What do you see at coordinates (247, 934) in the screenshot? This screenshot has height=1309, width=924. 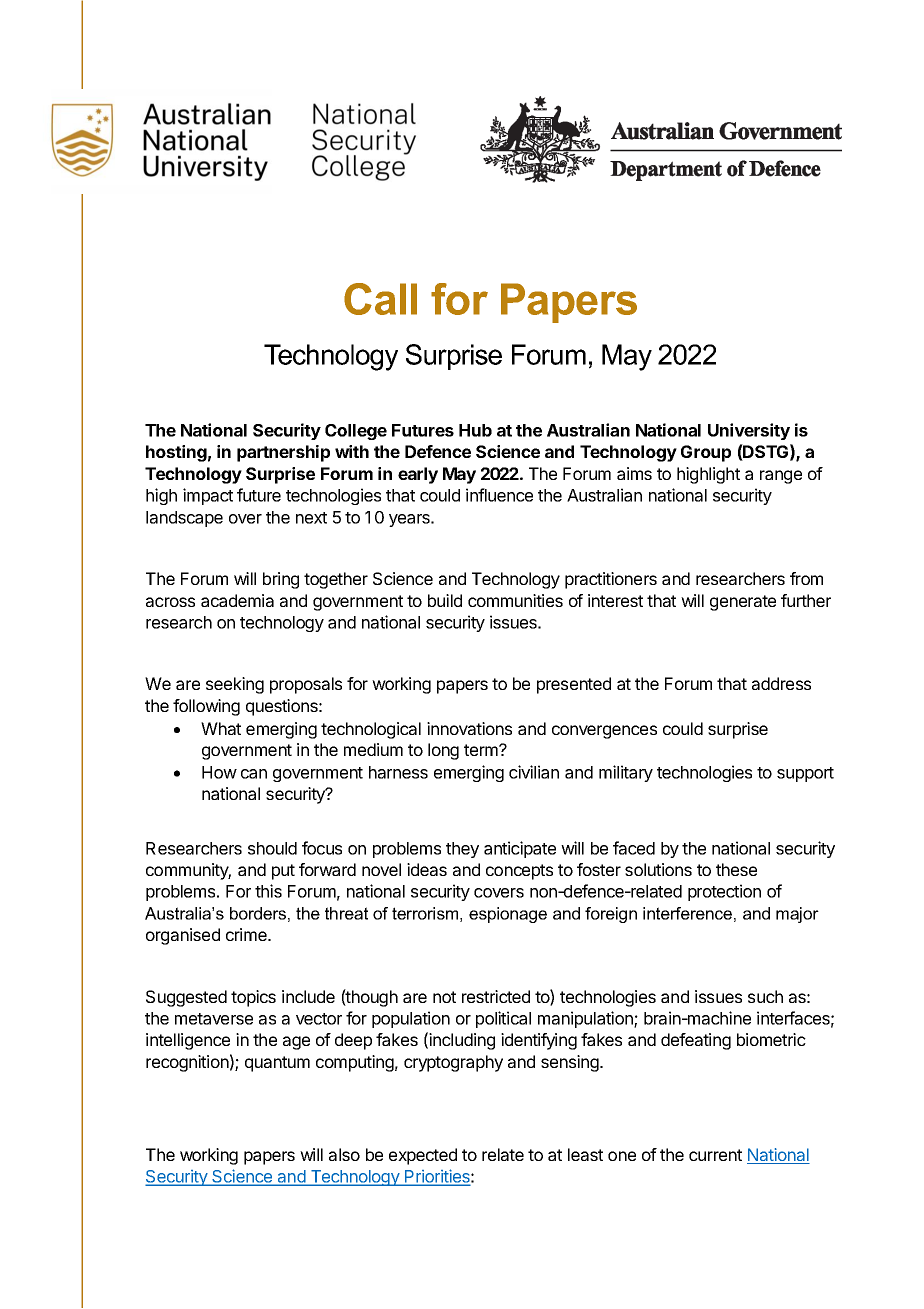 I see `crime` at bounding box center [247, 934].
